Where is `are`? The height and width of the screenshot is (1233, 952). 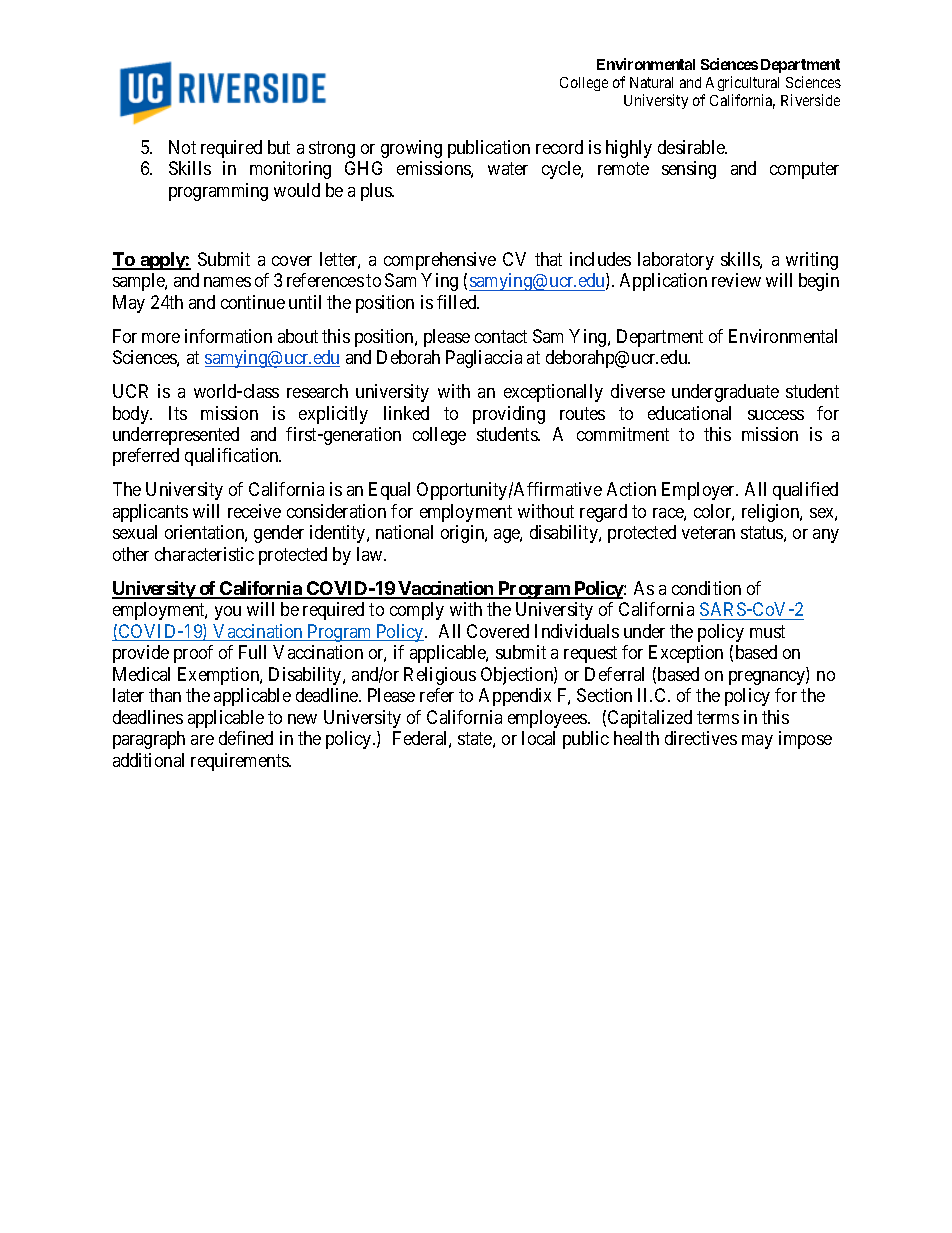
are is located at coordinates (202, 740).
